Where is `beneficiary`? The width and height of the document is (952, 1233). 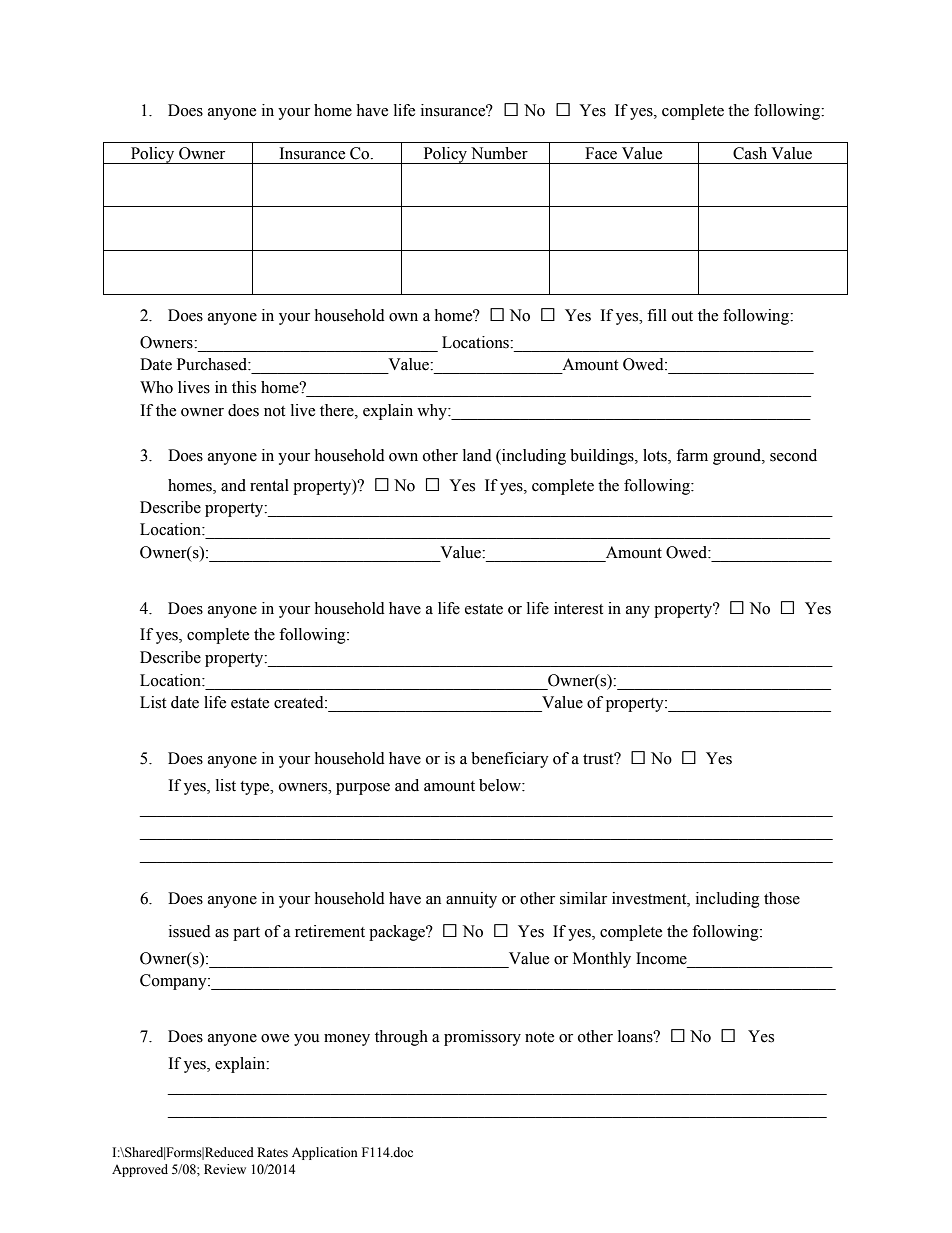
beneficiary is located at coordinates (510, 760).
